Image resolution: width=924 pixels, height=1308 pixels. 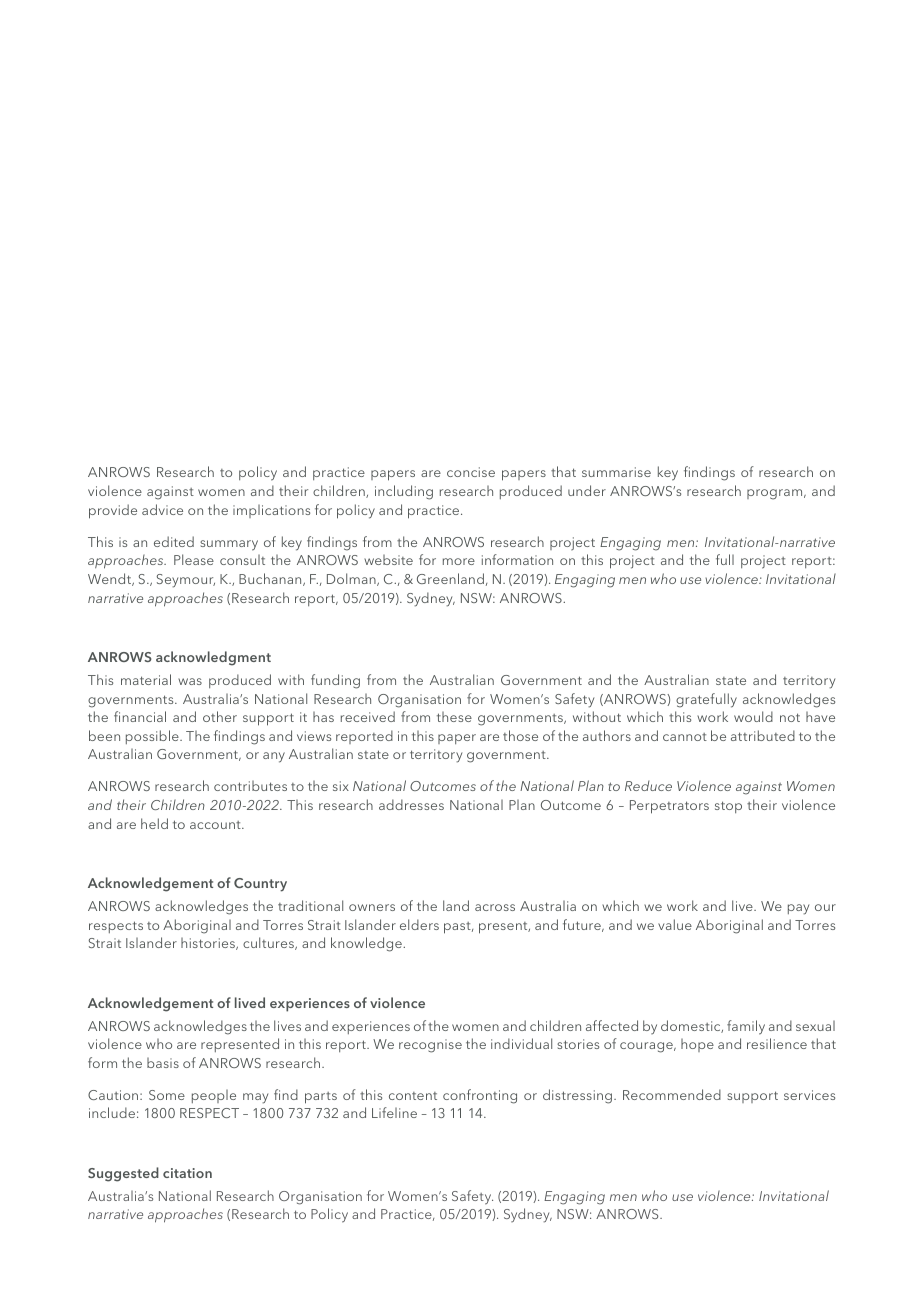 What do you see at coordinates (471, 472) in the screenshot?
I see `concise` at bounding box center [471, 472].
